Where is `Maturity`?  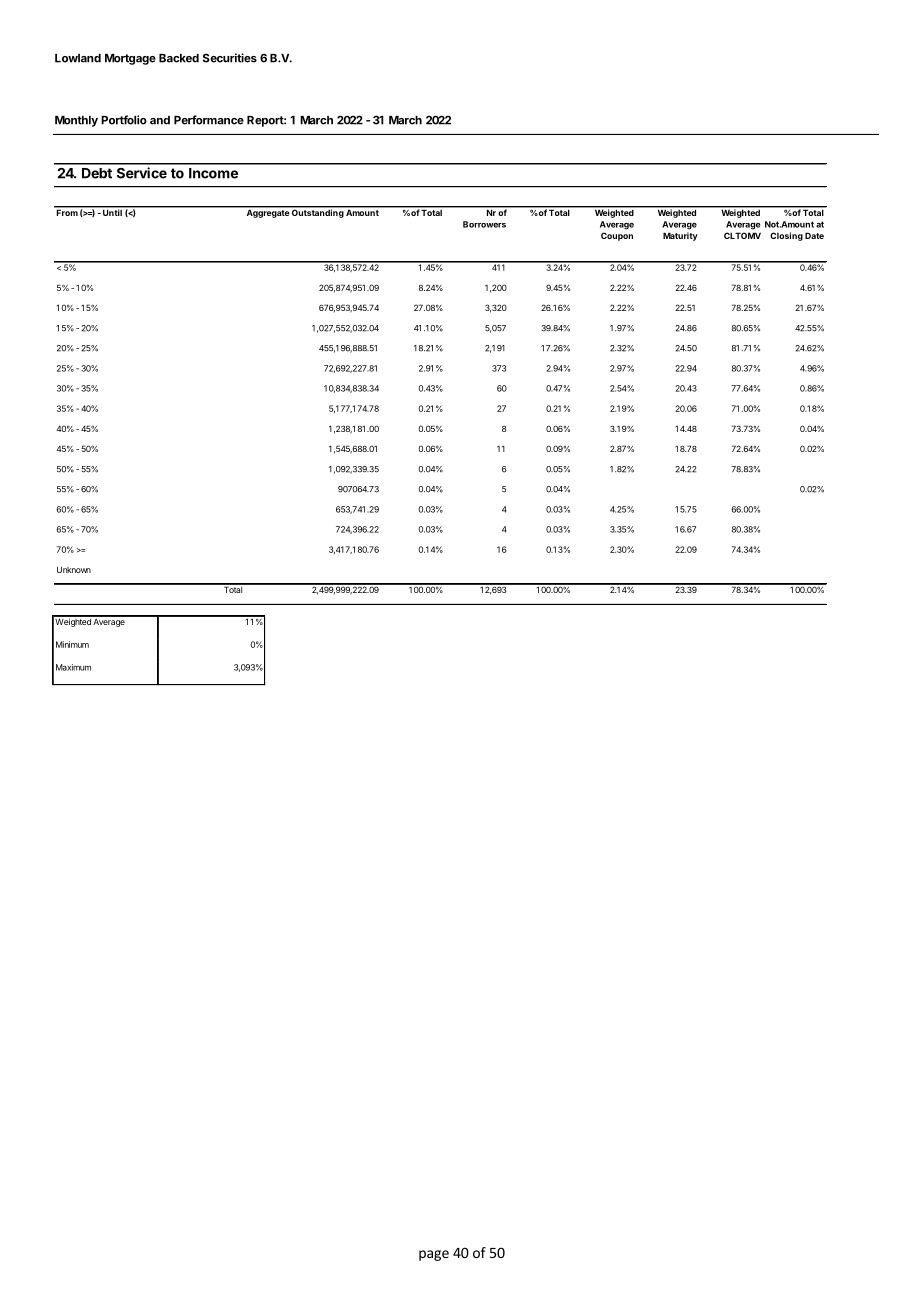
Maturity is located at coordinates (680, 236).
